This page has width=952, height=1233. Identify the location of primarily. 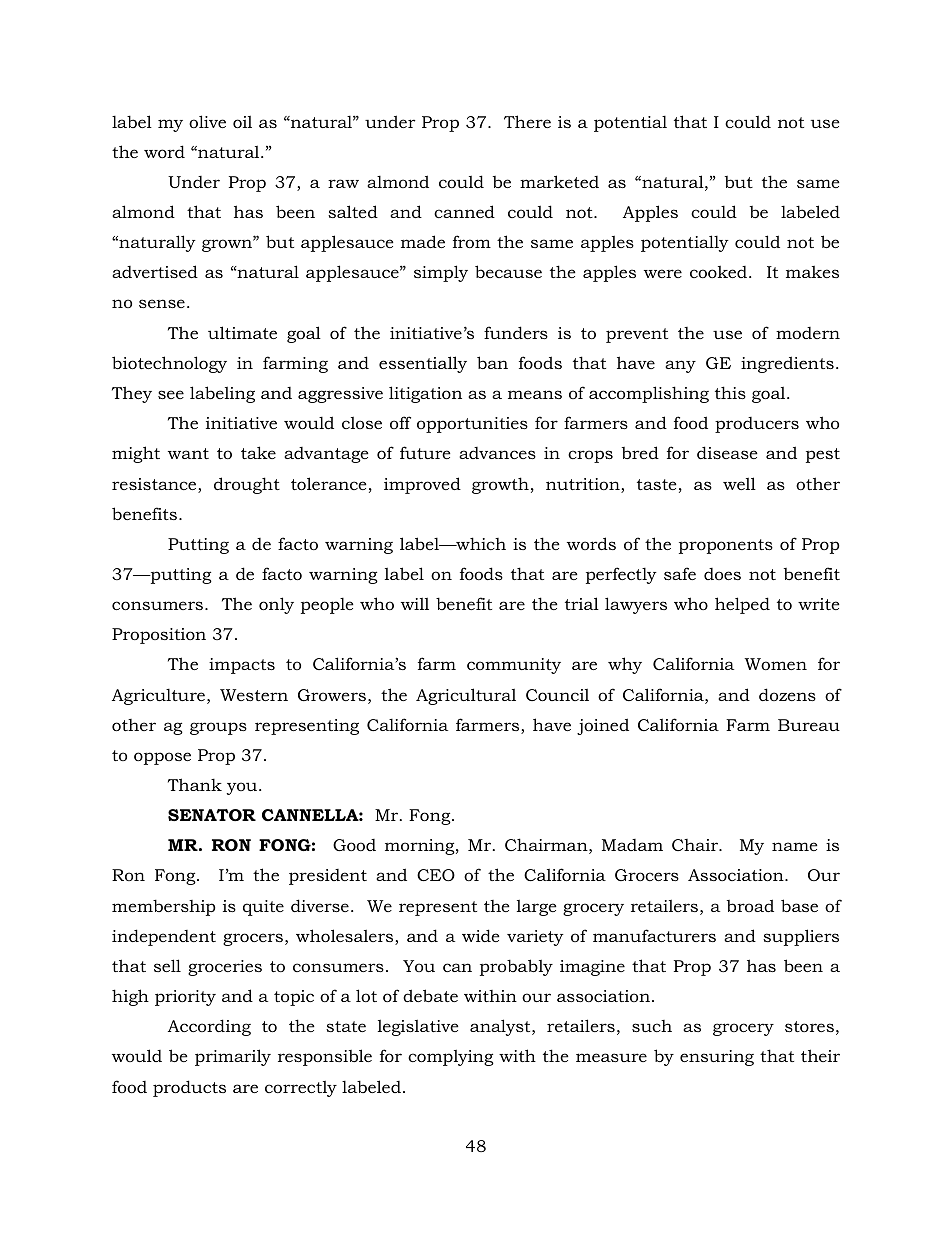
(233, 1057).
